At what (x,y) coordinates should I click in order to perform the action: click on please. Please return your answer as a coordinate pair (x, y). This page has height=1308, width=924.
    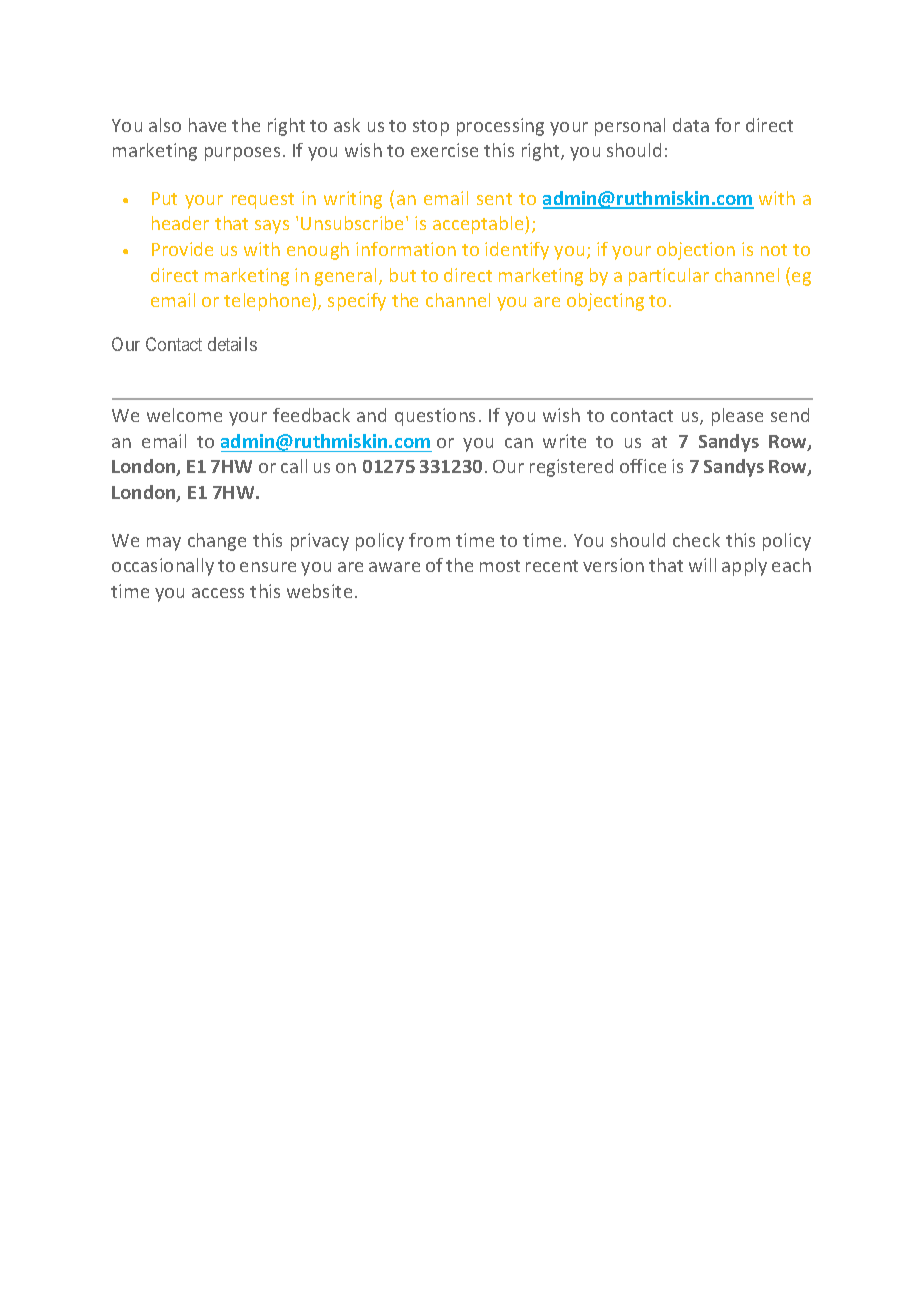
    Looking at the image, I should click on (737, 417).
